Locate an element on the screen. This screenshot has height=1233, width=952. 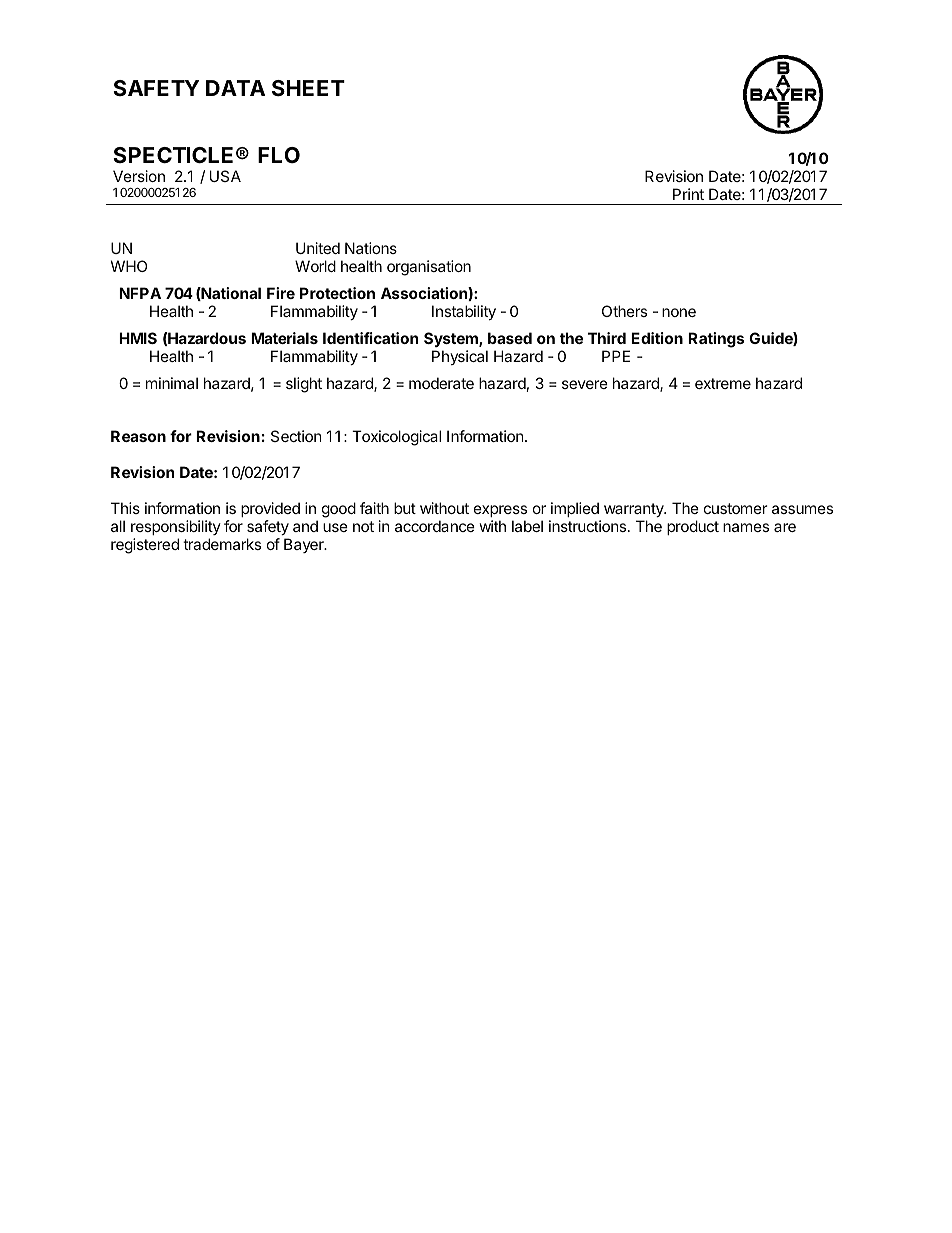
moderate is located at coordinates (441, 383).
